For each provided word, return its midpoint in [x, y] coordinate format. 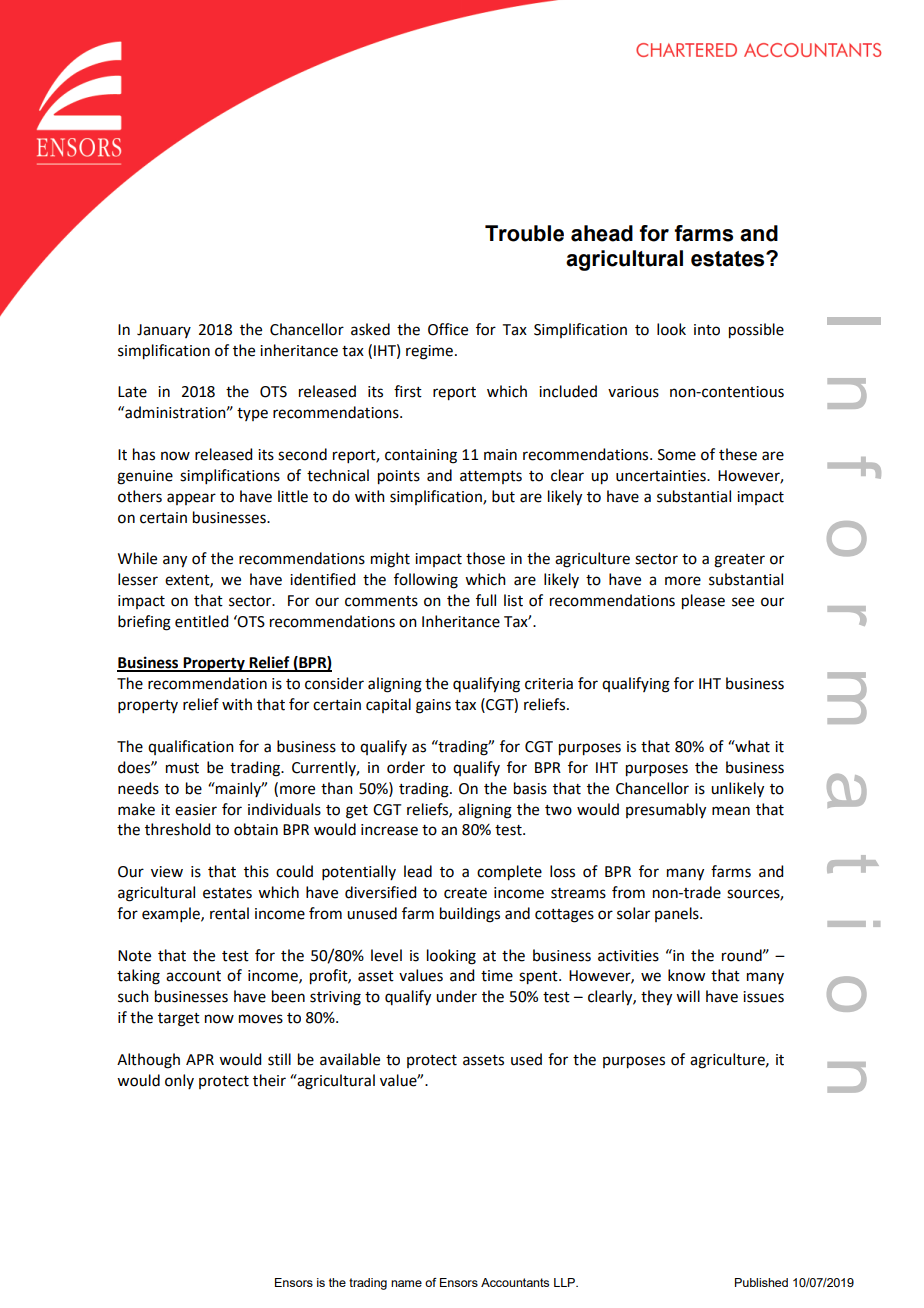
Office [448, 329]
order [406, 767]
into [707, 330]
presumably [666, 811]
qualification [191, 747]
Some [677, 455]
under [456, 996]
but [503, 496]
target [179, 1020]
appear [191, 499]
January [164, 331]
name [406, 1283]
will [688, 996]
